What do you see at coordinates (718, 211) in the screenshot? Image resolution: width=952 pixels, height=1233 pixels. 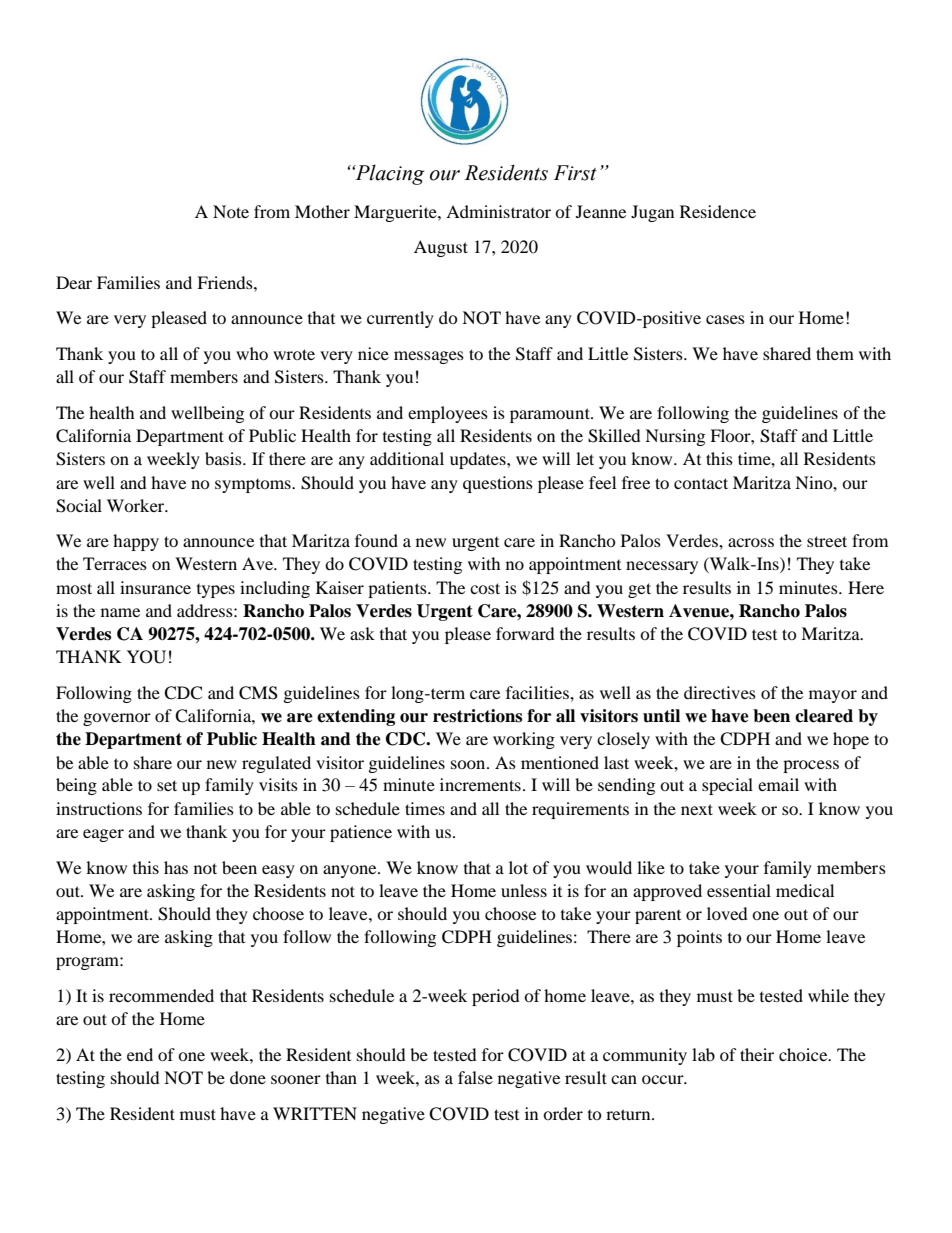 I see `Residence` at bounding box center [718, 211].
